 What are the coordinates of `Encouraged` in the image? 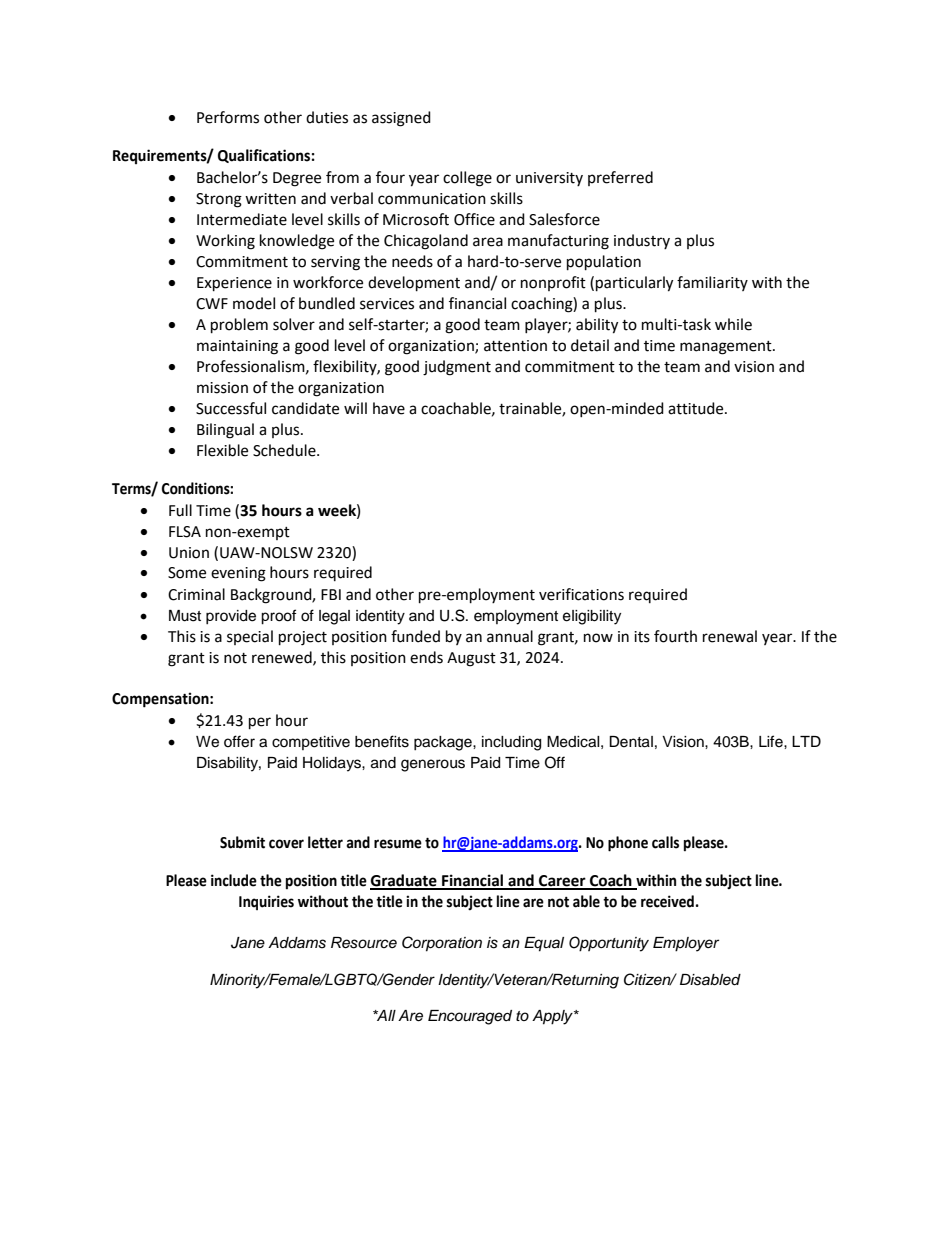 It's located at (470, 1017).
